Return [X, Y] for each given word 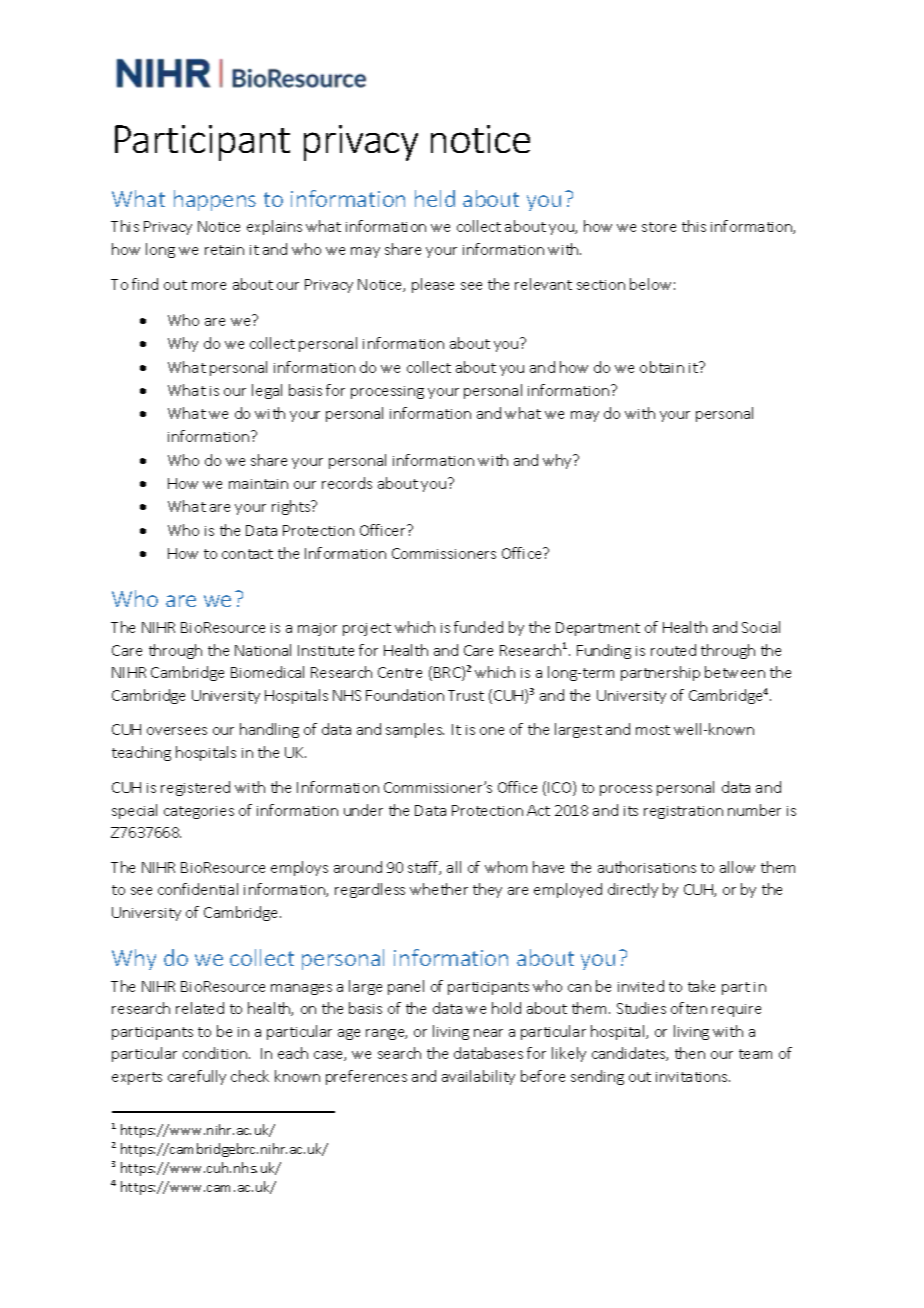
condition [215, 1053]
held [435, 198]
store [659, 227]
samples [415, 730]
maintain [258, 484]
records [347, 483]
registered [195, 788]
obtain [662, 367]
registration [683, 812]
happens [215, 200]
